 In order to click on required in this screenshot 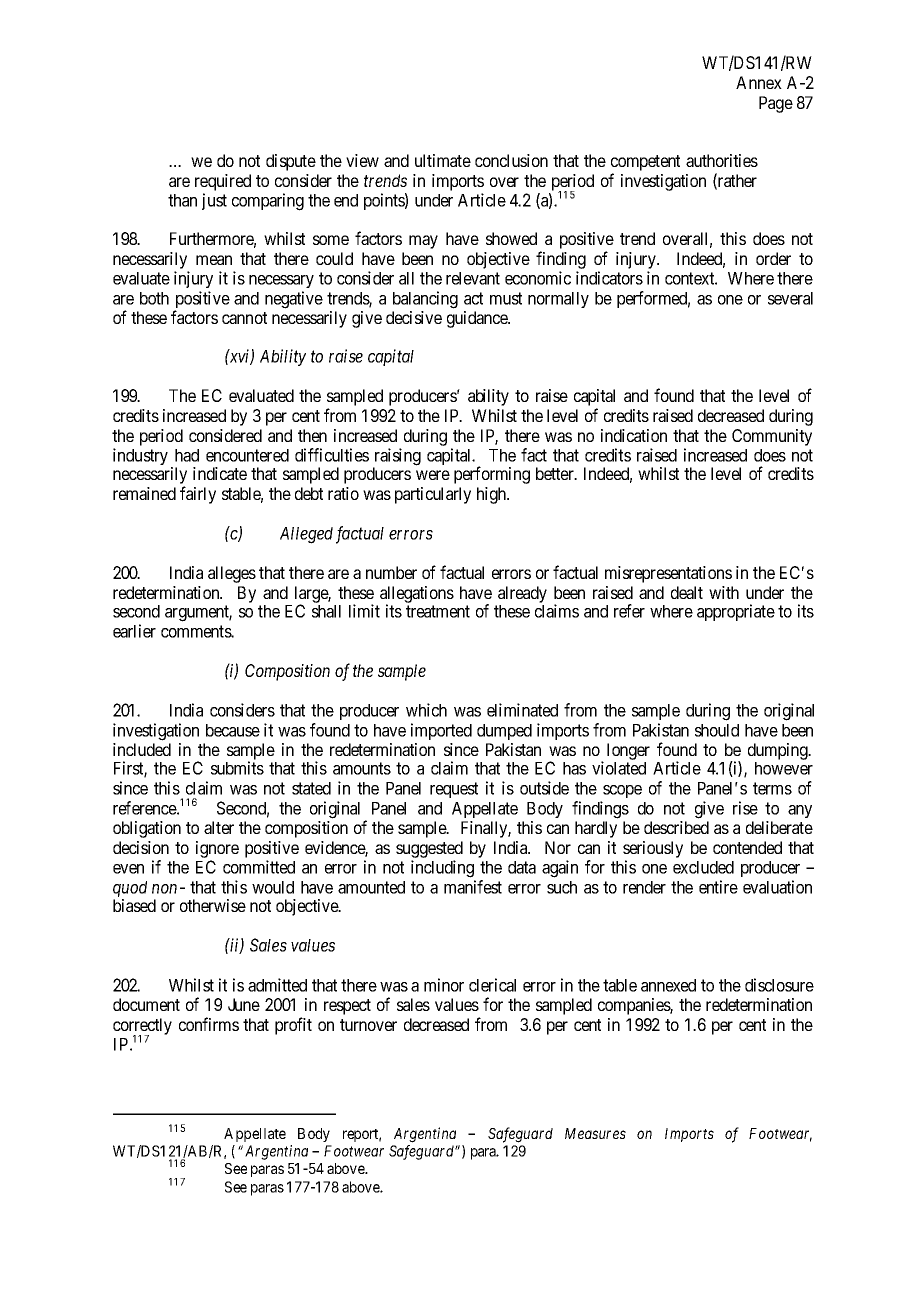, I will do `click(223, 182)`.
